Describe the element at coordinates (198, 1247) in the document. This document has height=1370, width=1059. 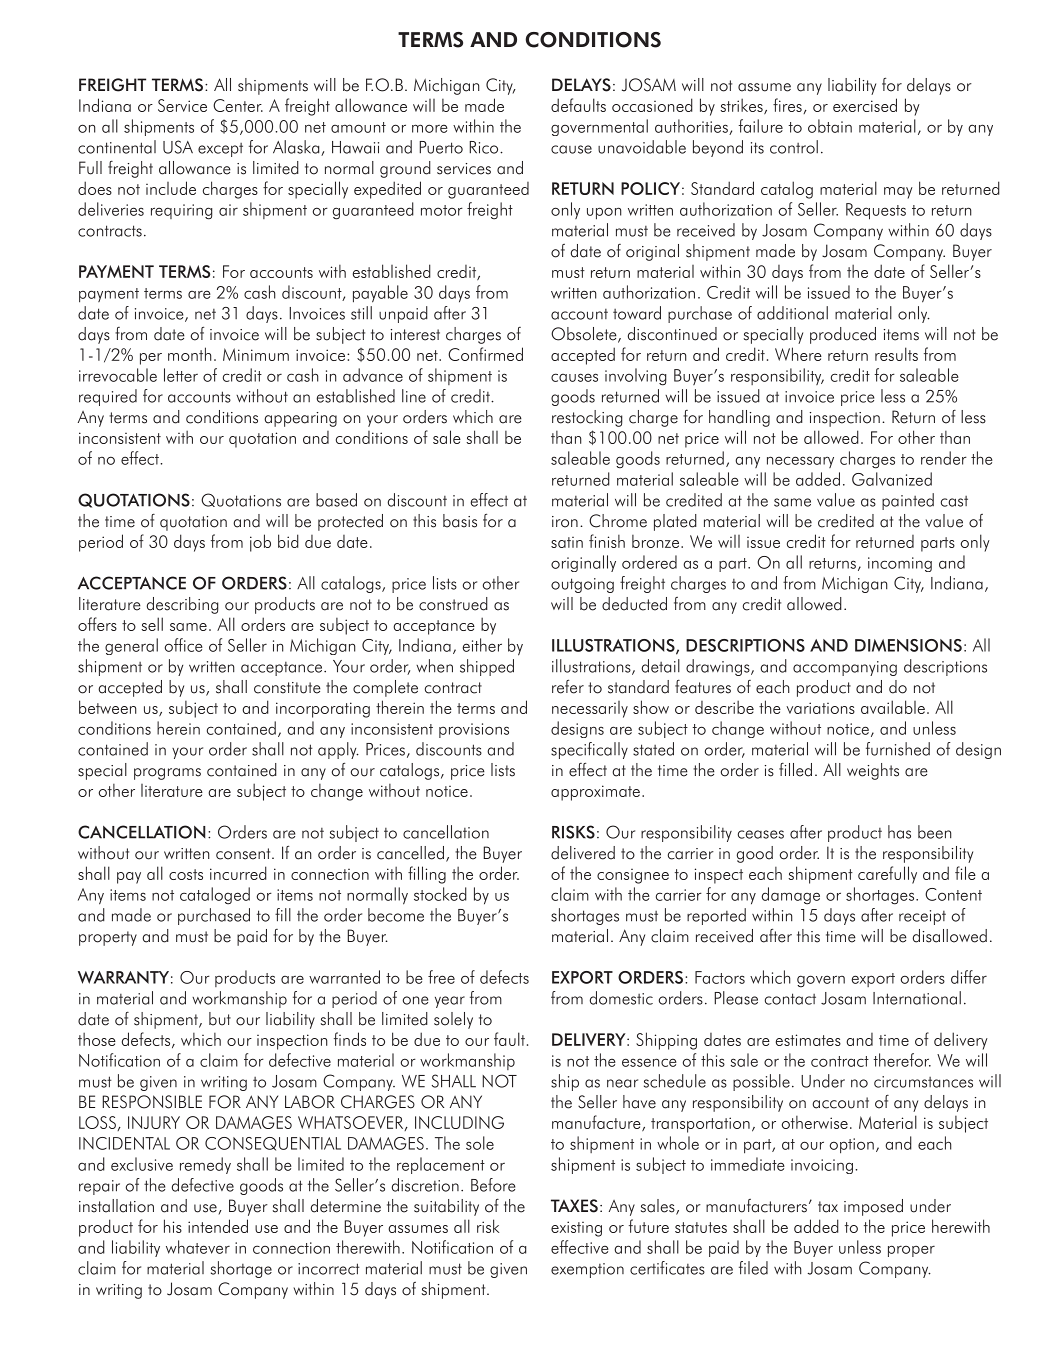
I see `whatever` at that location.
